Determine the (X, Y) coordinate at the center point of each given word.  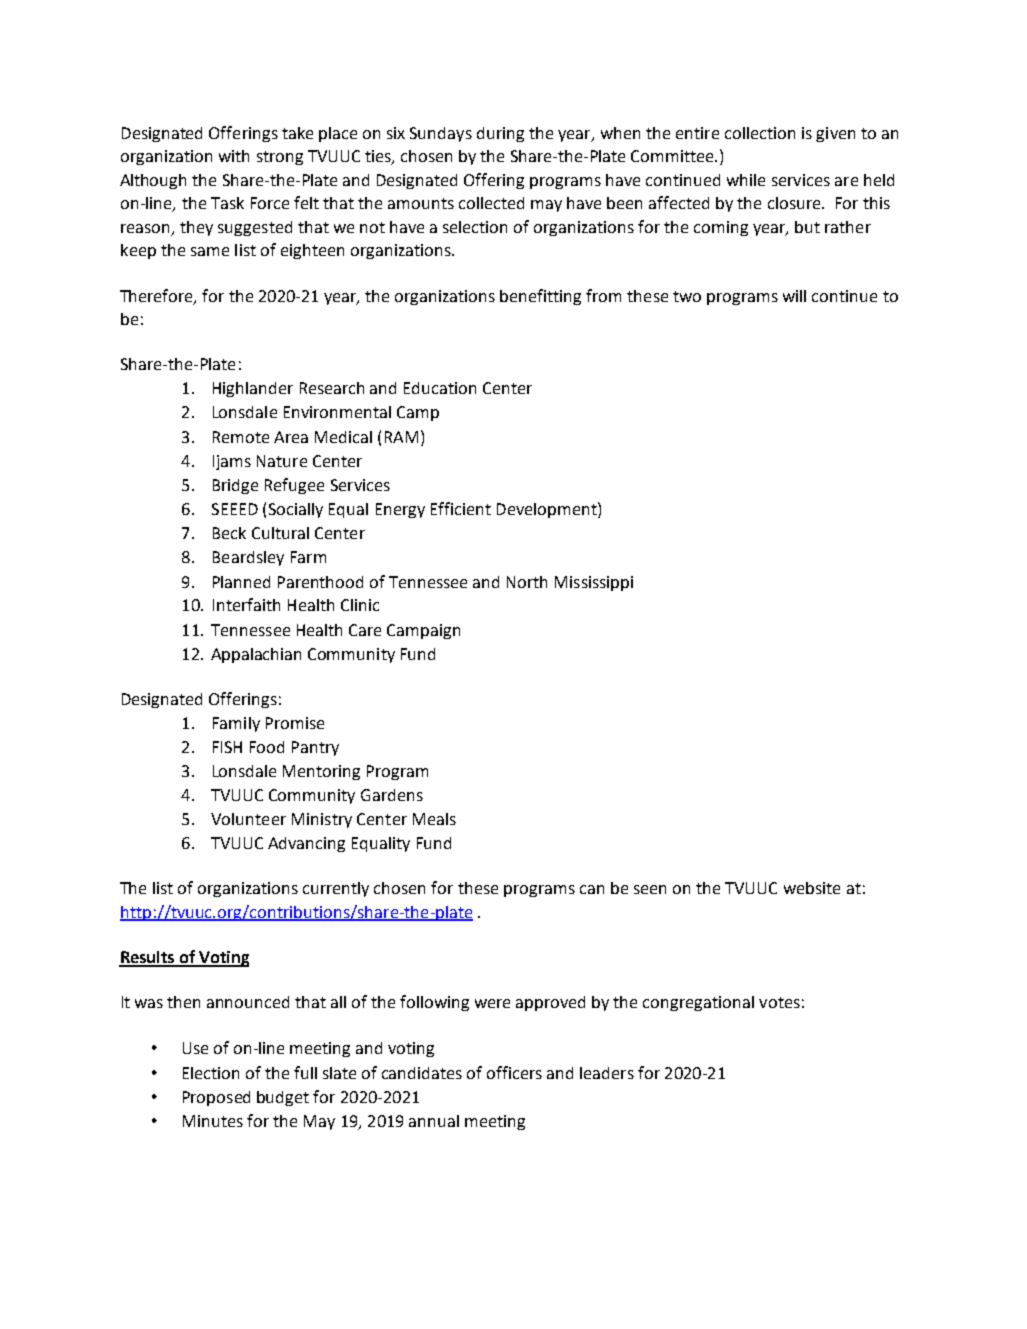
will (794, 296)
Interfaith (246, 604)
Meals (434, 819)
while (746, 180)
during (500, 134)
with (234, 156)
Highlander (253, 389)
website (812, 888)
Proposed (216, 1098)
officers (514, 1072)
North (527, 582)
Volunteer (248, 819)
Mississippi (594, 583)
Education (440, 388)
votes (779, 1002)
